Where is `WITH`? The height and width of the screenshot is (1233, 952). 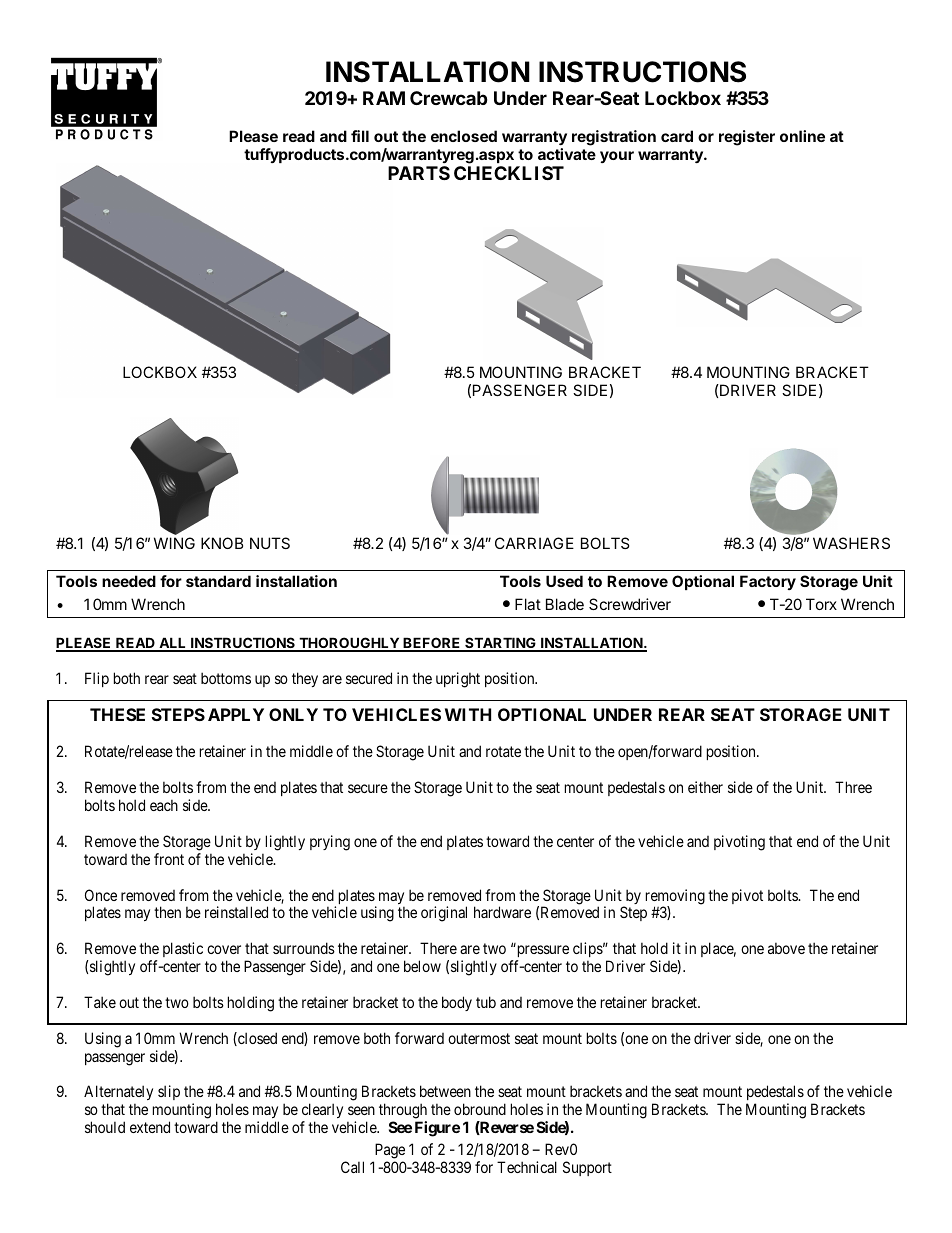
WITH is located at coordinates (468, 714).
